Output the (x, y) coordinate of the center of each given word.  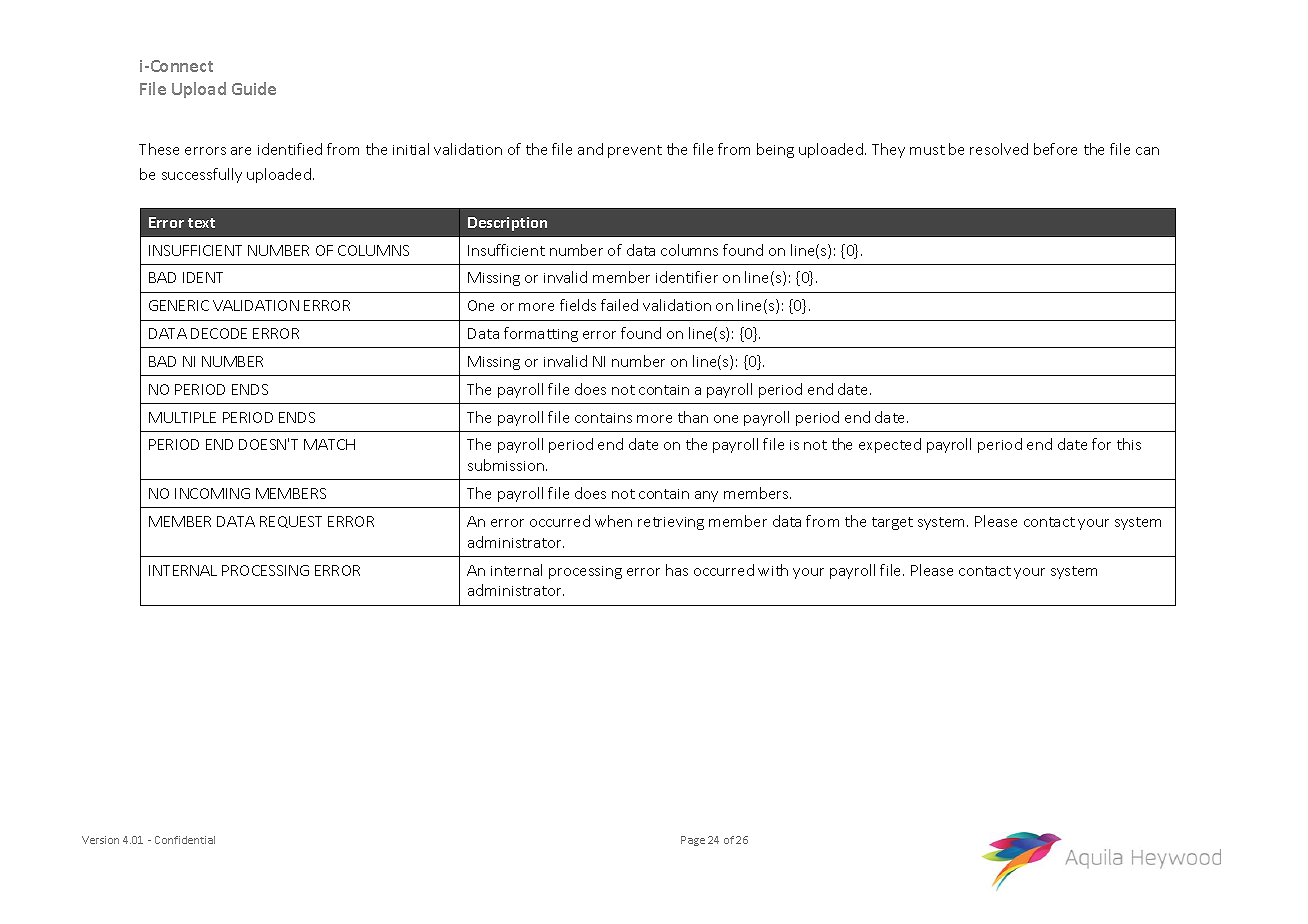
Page (693, 841)
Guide (254, 88)
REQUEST (291, 522)
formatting (541, 334)
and (590, 149)
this (1129, 444)
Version (100, 840)
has (677, 570)
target (892, 523)
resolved (999, 149)
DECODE (219, 333)
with (773, 570)
